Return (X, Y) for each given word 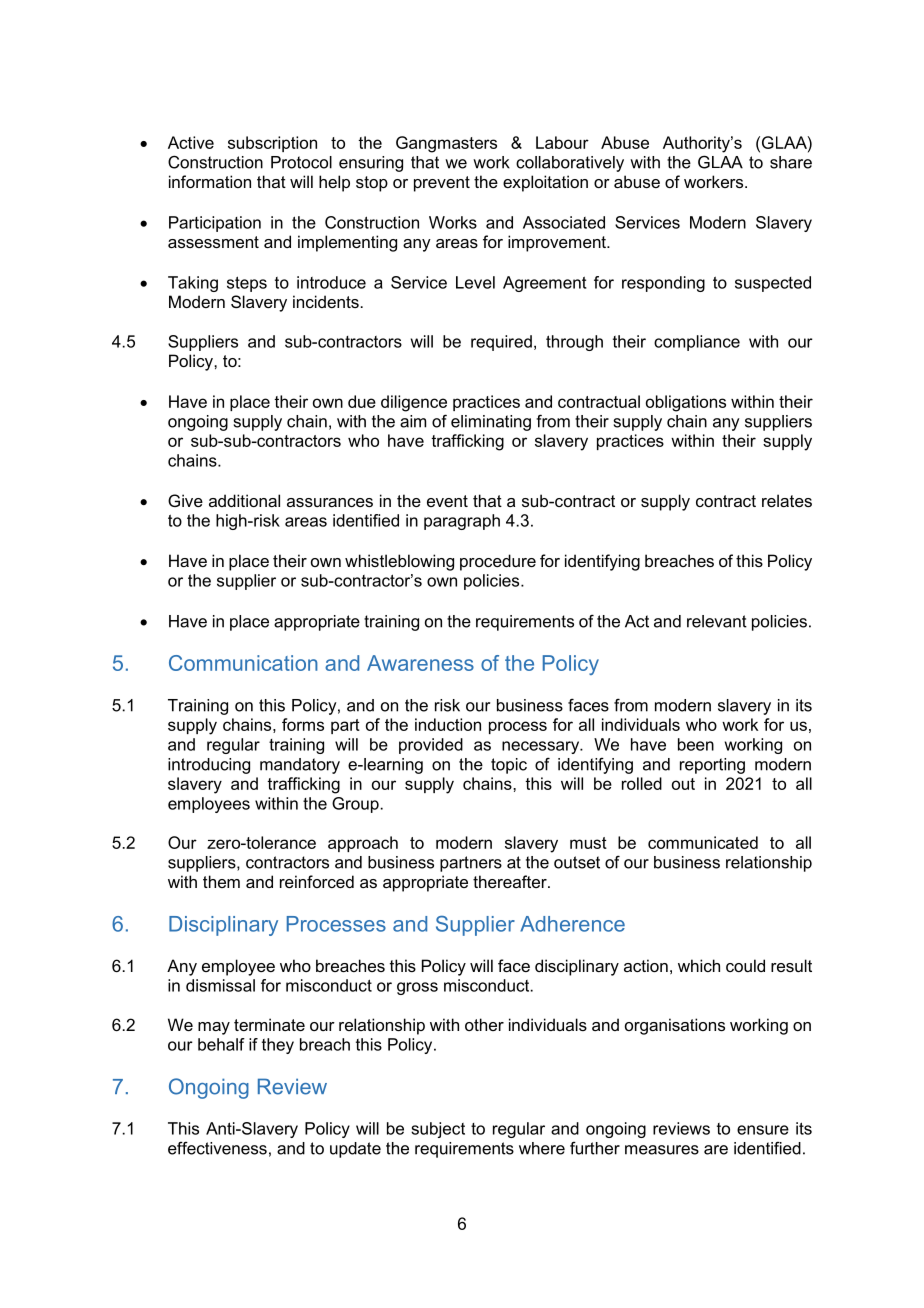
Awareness (420, 663)
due (362, 401)
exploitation (545, 183)
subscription (272, 144)
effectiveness (217, 1148)
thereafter (511, 881)
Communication (243, 663)
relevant (717, 621)
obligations (686, 403)
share (791, 162)
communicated (703, 842)
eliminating (491, 423)
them (221, 881)
